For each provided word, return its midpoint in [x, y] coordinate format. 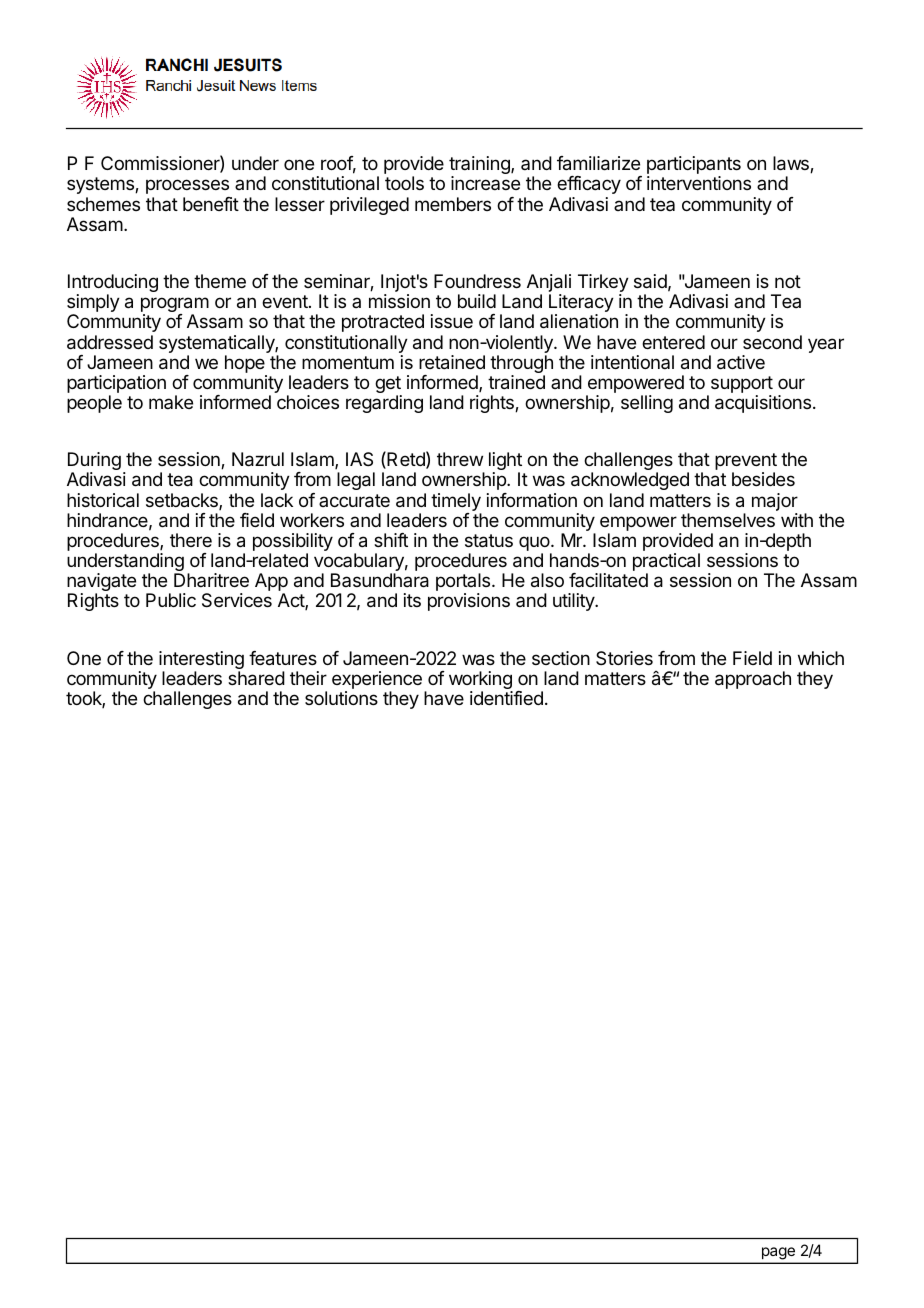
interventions [699, 183]
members [453, 204]
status [489, 541]
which [821, 658]
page [778, 1253]
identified [506, 698]
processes [187, 186]
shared [256, 678]
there [191, 540]
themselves [728, 520]
